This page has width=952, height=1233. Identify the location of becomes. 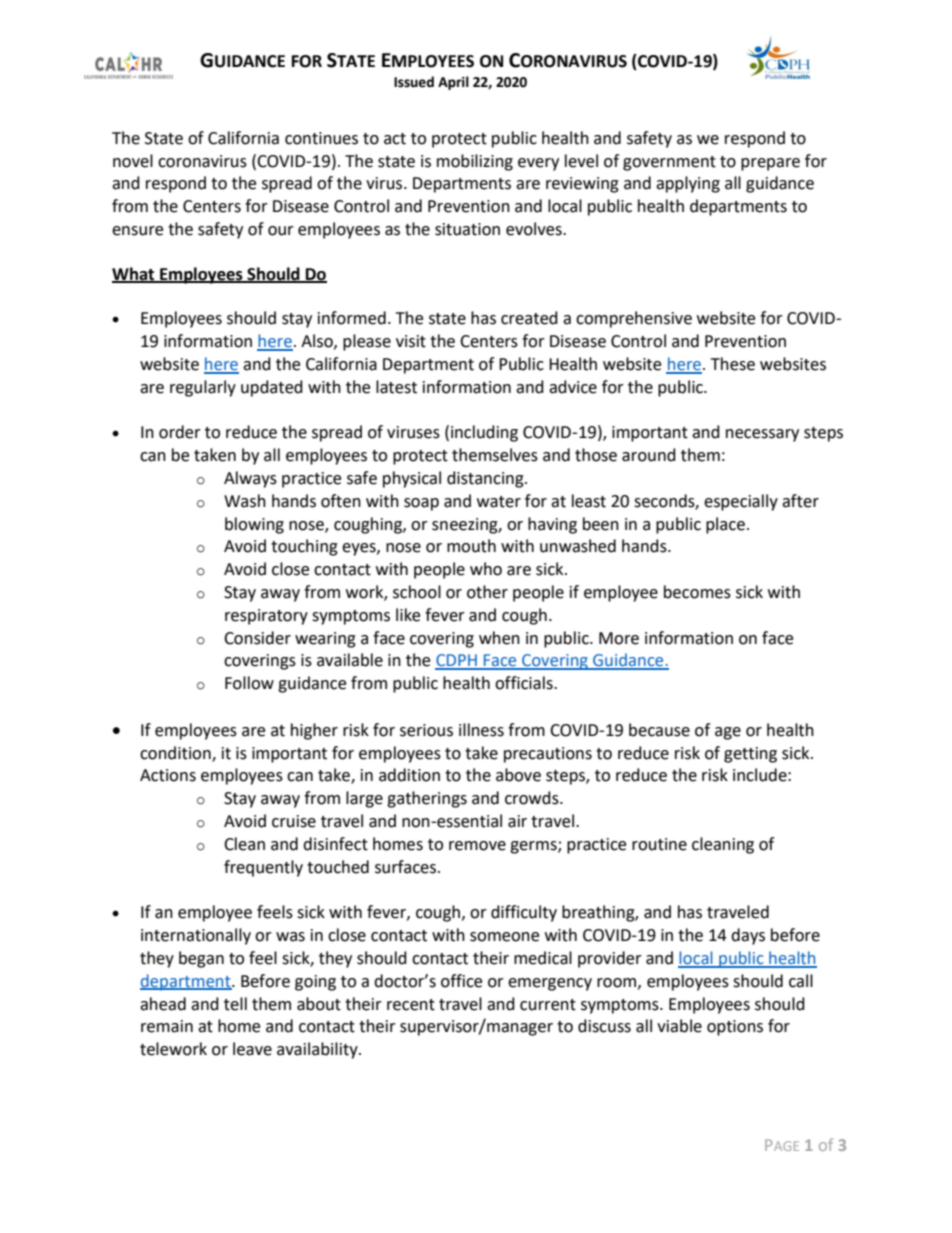
(697, 592).
